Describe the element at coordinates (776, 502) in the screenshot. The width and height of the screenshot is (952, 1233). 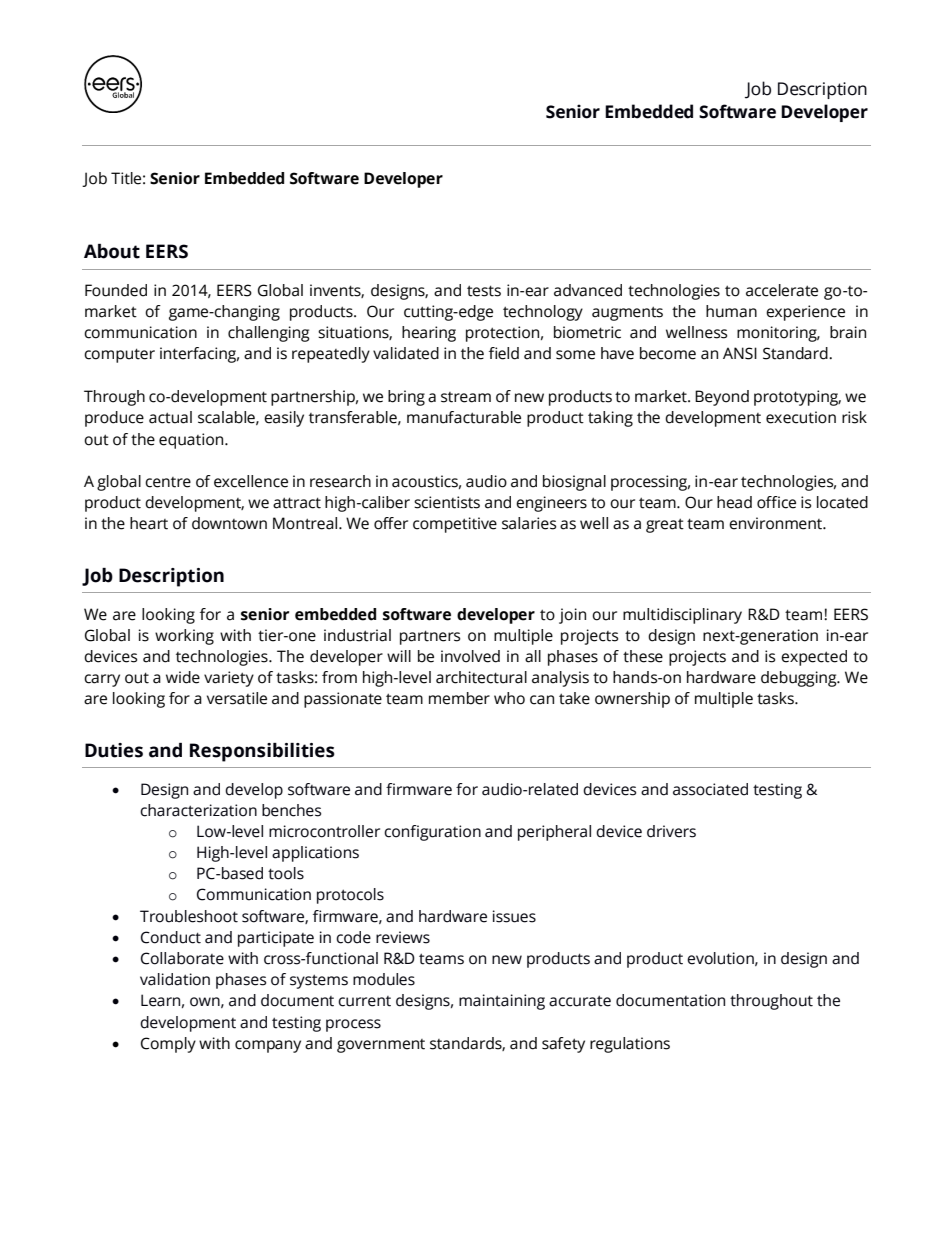
I see `office` at that location.
